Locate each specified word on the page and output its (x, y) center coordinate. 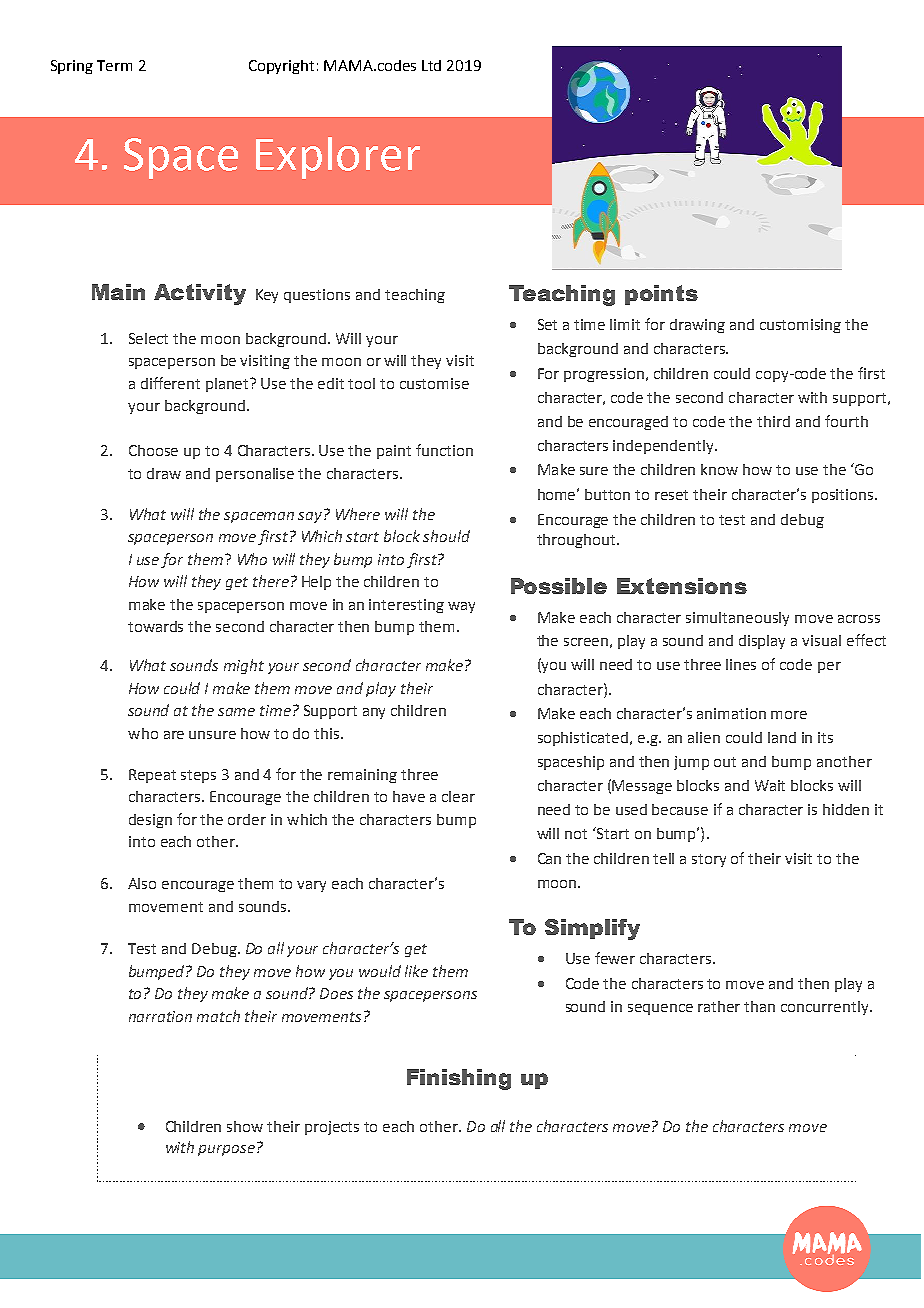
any (374, 713)
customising (800, 326)
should (446, 536)
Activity (200, 294)
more (789, 715)
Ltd (431, 65)
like (416, 971)
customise (434, 383)
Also (142, 883)
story (709, 860)
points (661, 295)
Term (114, 65)
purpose (226, 1150)
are (174, 735)
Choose (153, 450)
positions (844, 496)
